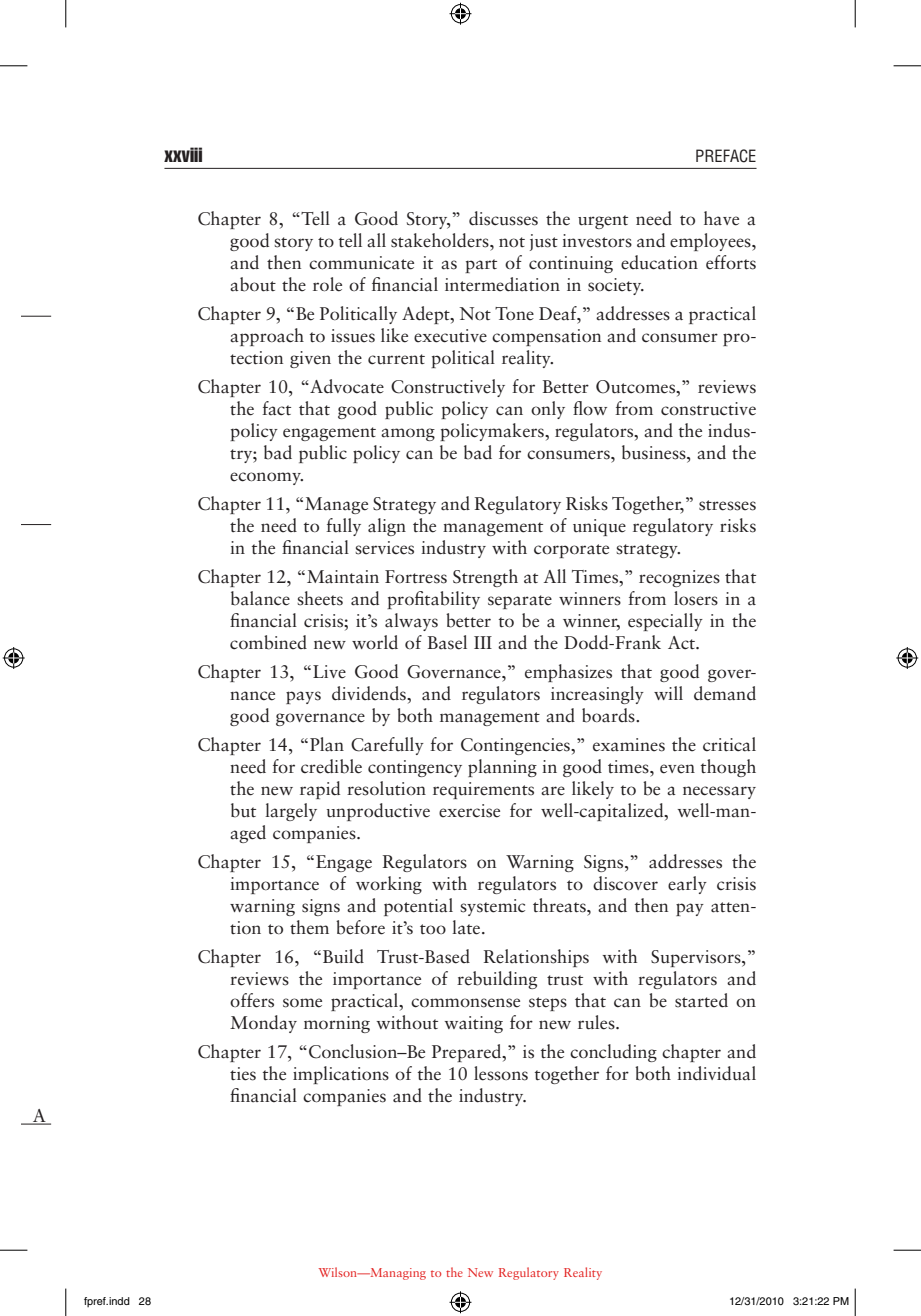 This screenshot has height=1316, width=921. Describe the element at coordinates (183, 154) in the screenshot. I see `xxviii` at that location.
